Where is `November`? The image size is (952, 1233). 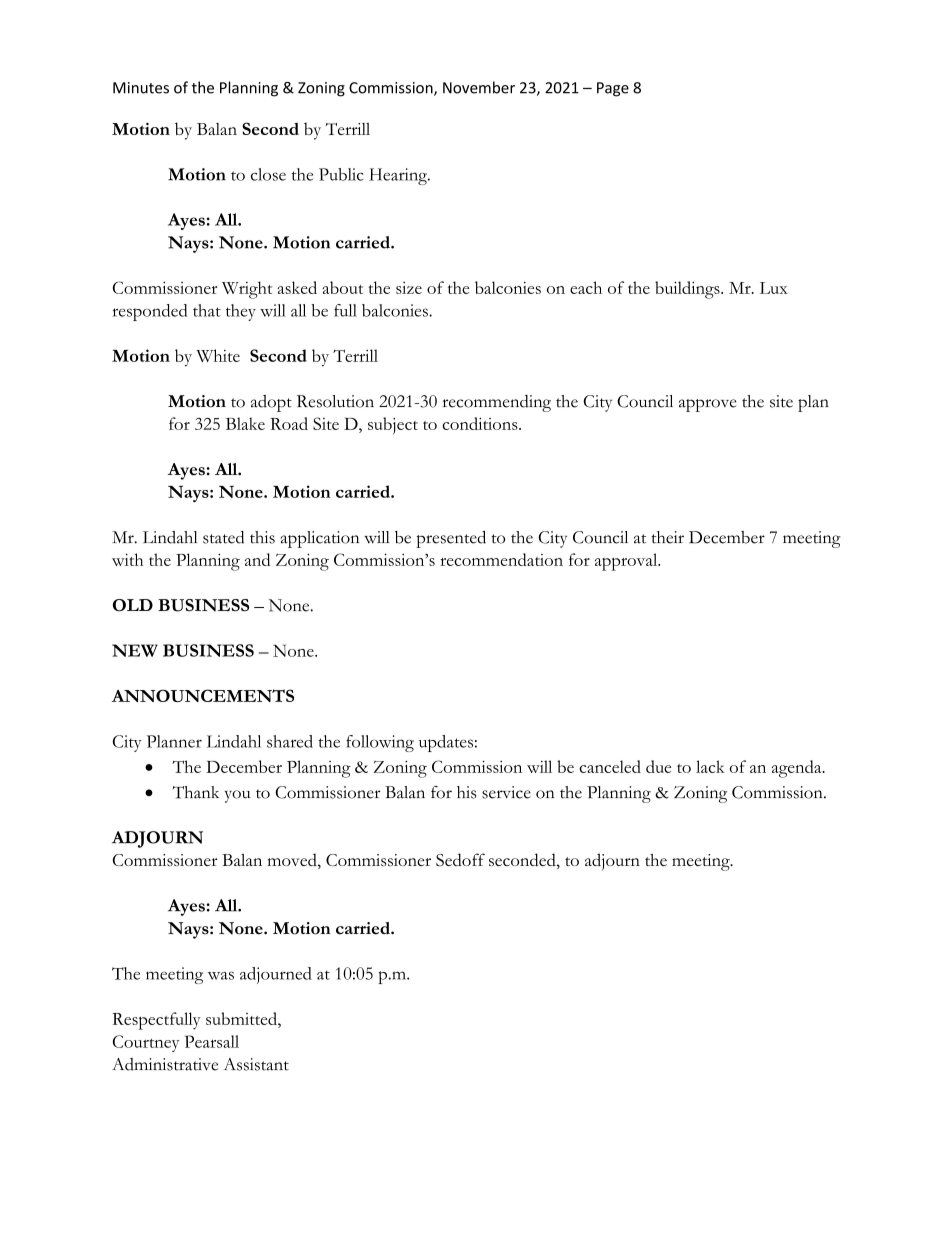
November is located at coordinates (479, 87).
